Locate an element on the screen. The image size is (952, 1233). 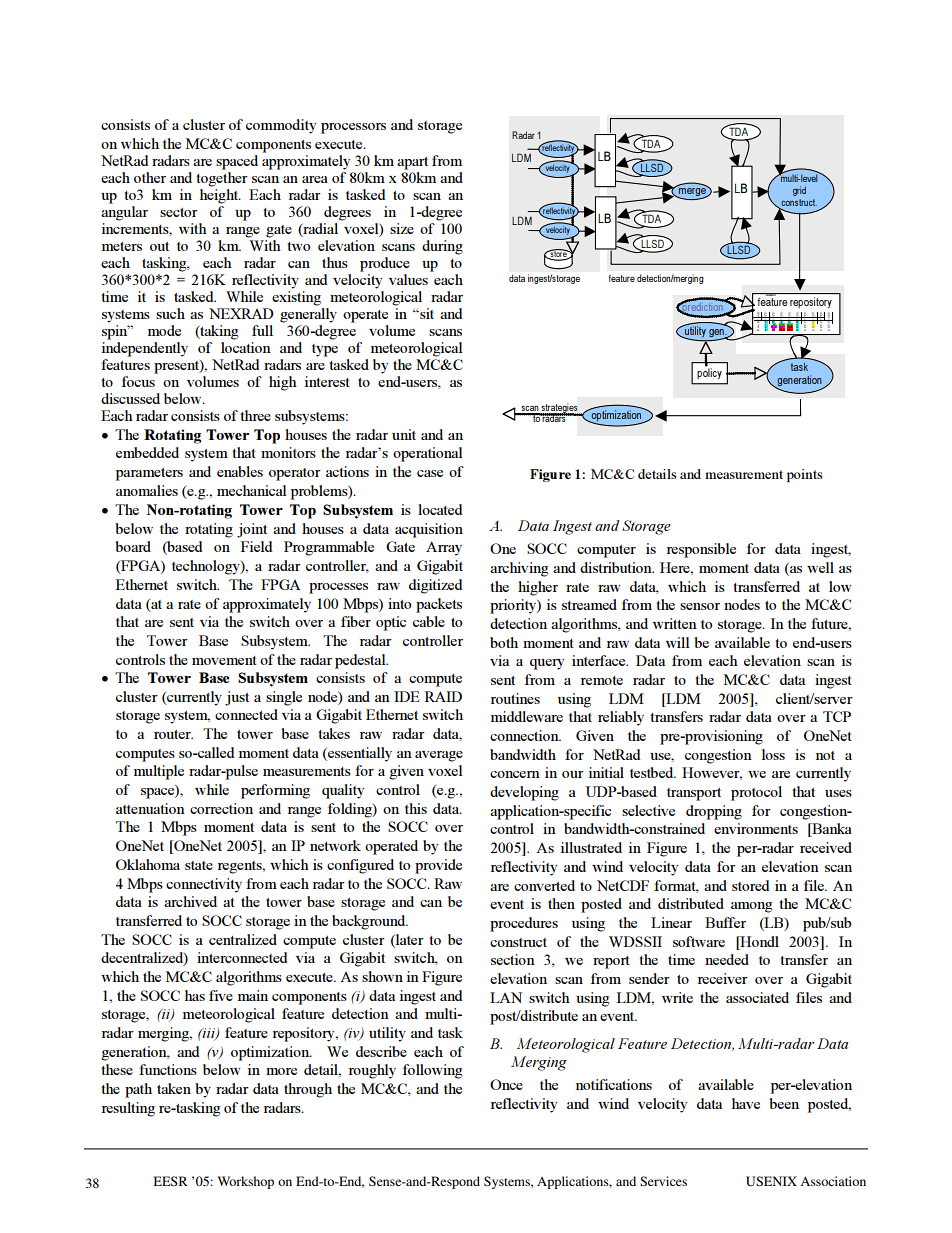
following is located at coordinates (433, 1071).
